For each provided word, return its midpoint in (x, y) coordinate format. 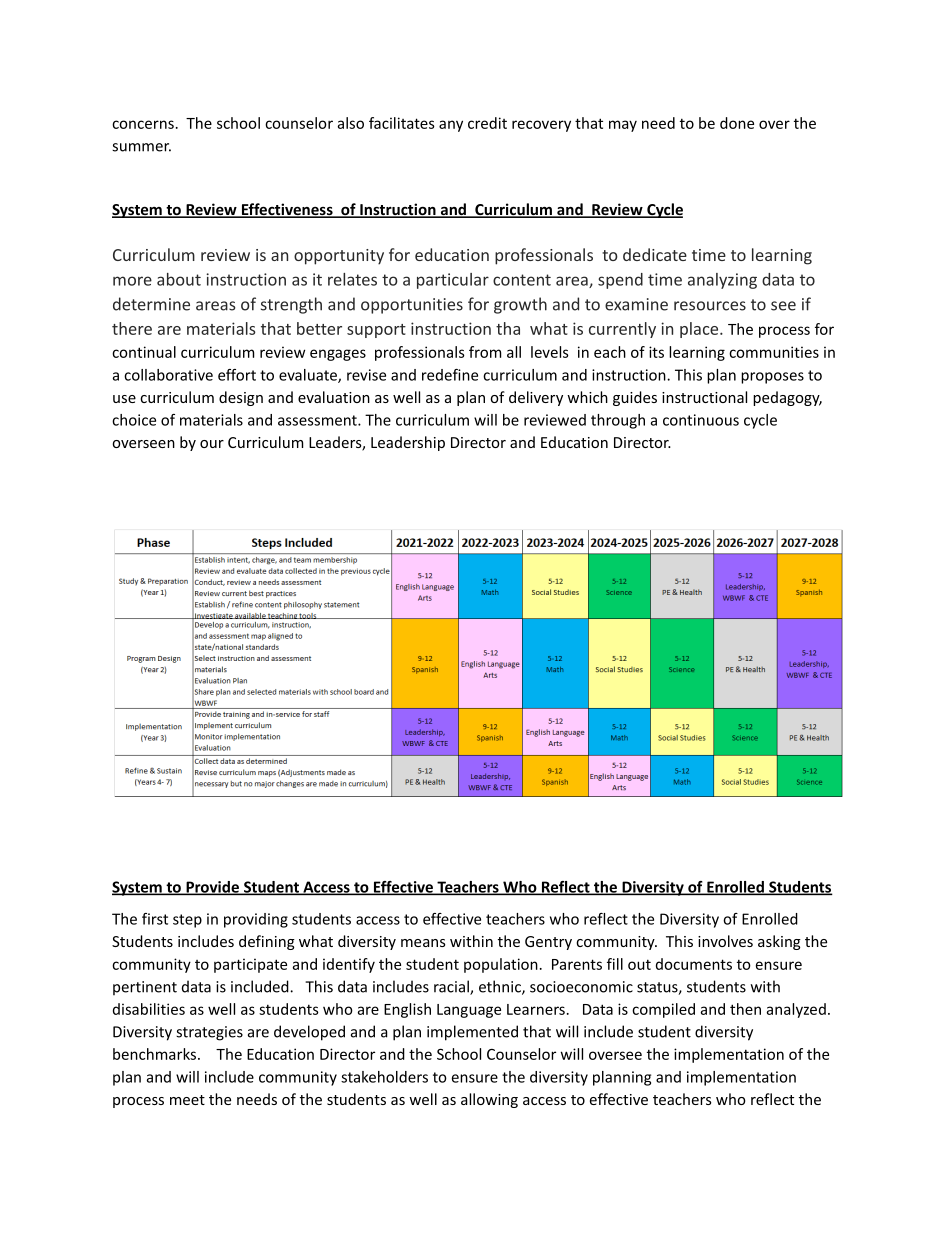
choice (134, 420)
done (737, 123)
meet (187, 1100)
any (451, 126)
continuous (701, 420)
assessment (318, 420)
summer (141, 147)
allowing (489, 1100)
